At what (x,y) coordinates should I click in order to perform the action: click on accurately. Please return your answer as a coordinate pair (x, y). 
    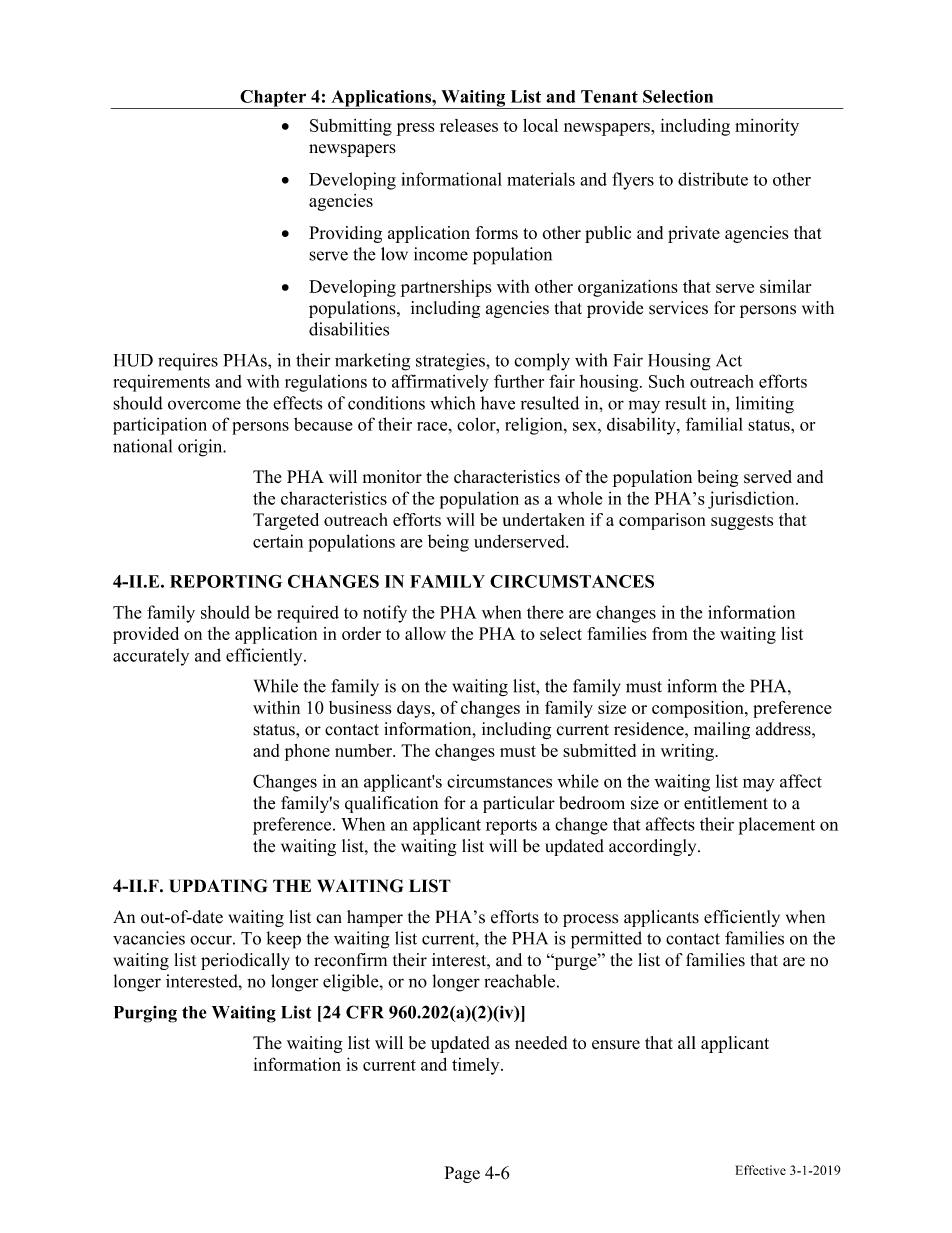
    Looking at the image, I should click on (151, 657).
